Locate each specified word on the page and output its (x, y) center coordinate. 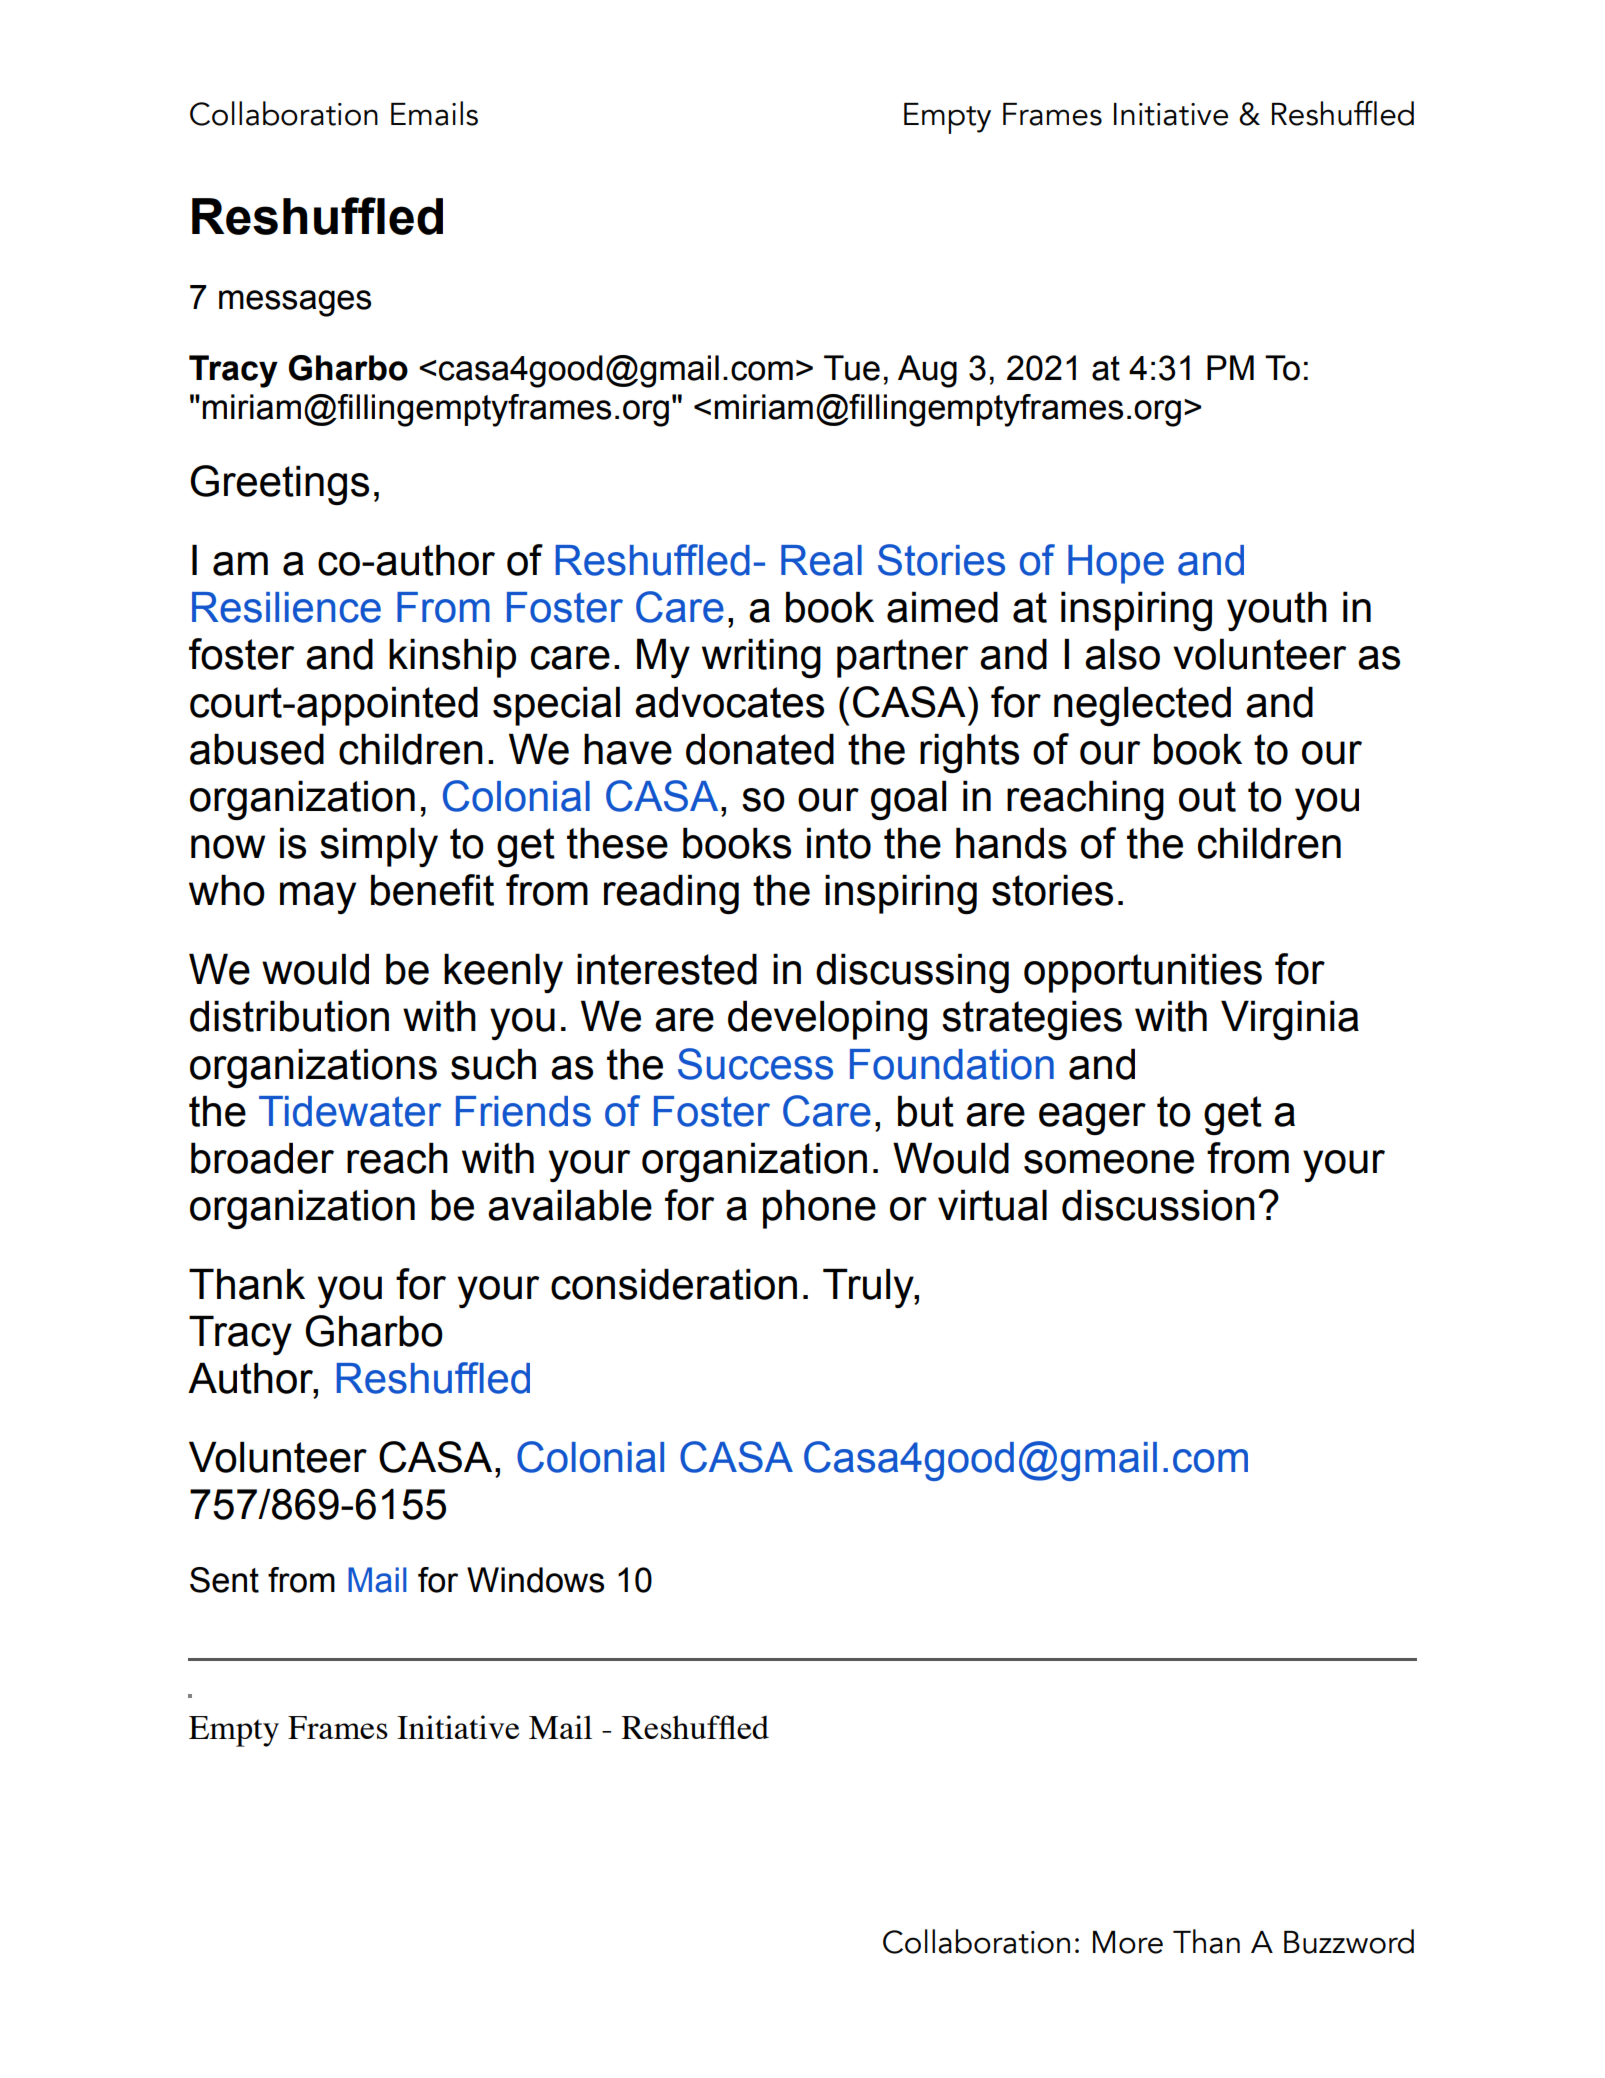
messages (295, 303)
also (1122, 654)
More (1128, 1942)
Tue (852, 368)
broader (262, 1158)
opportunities (1143, 973)
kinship (452, 658)
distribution (289, 1016)
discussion (1158, 1205)
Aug (927, 371)
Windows (535, 1580)
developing (827, 1020)
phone (819, 1209)
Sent (224, 1580)
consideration (674, 1284)
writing (761, 658)
